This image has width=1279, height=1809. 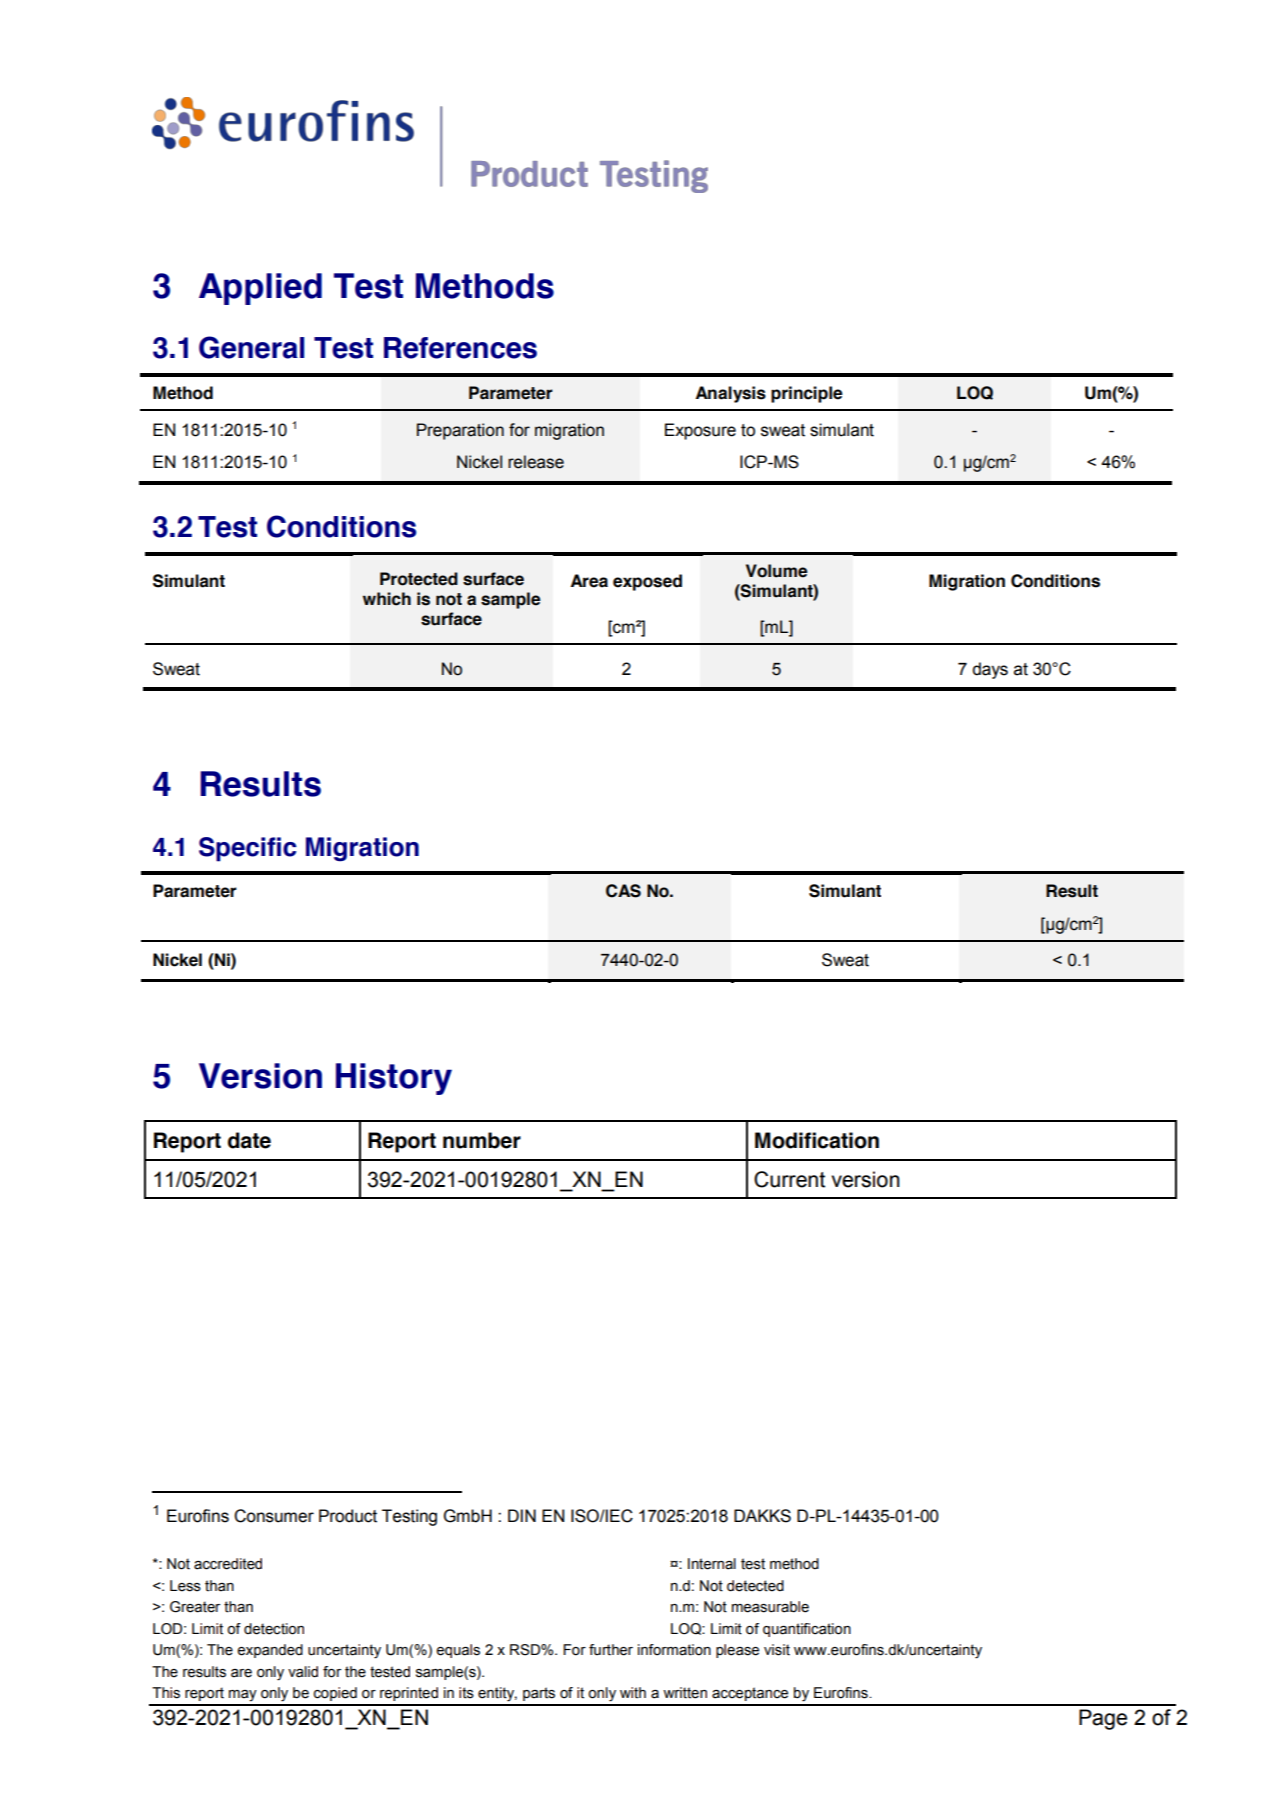 I want to click on Current, so click(x=789, y=1179).
